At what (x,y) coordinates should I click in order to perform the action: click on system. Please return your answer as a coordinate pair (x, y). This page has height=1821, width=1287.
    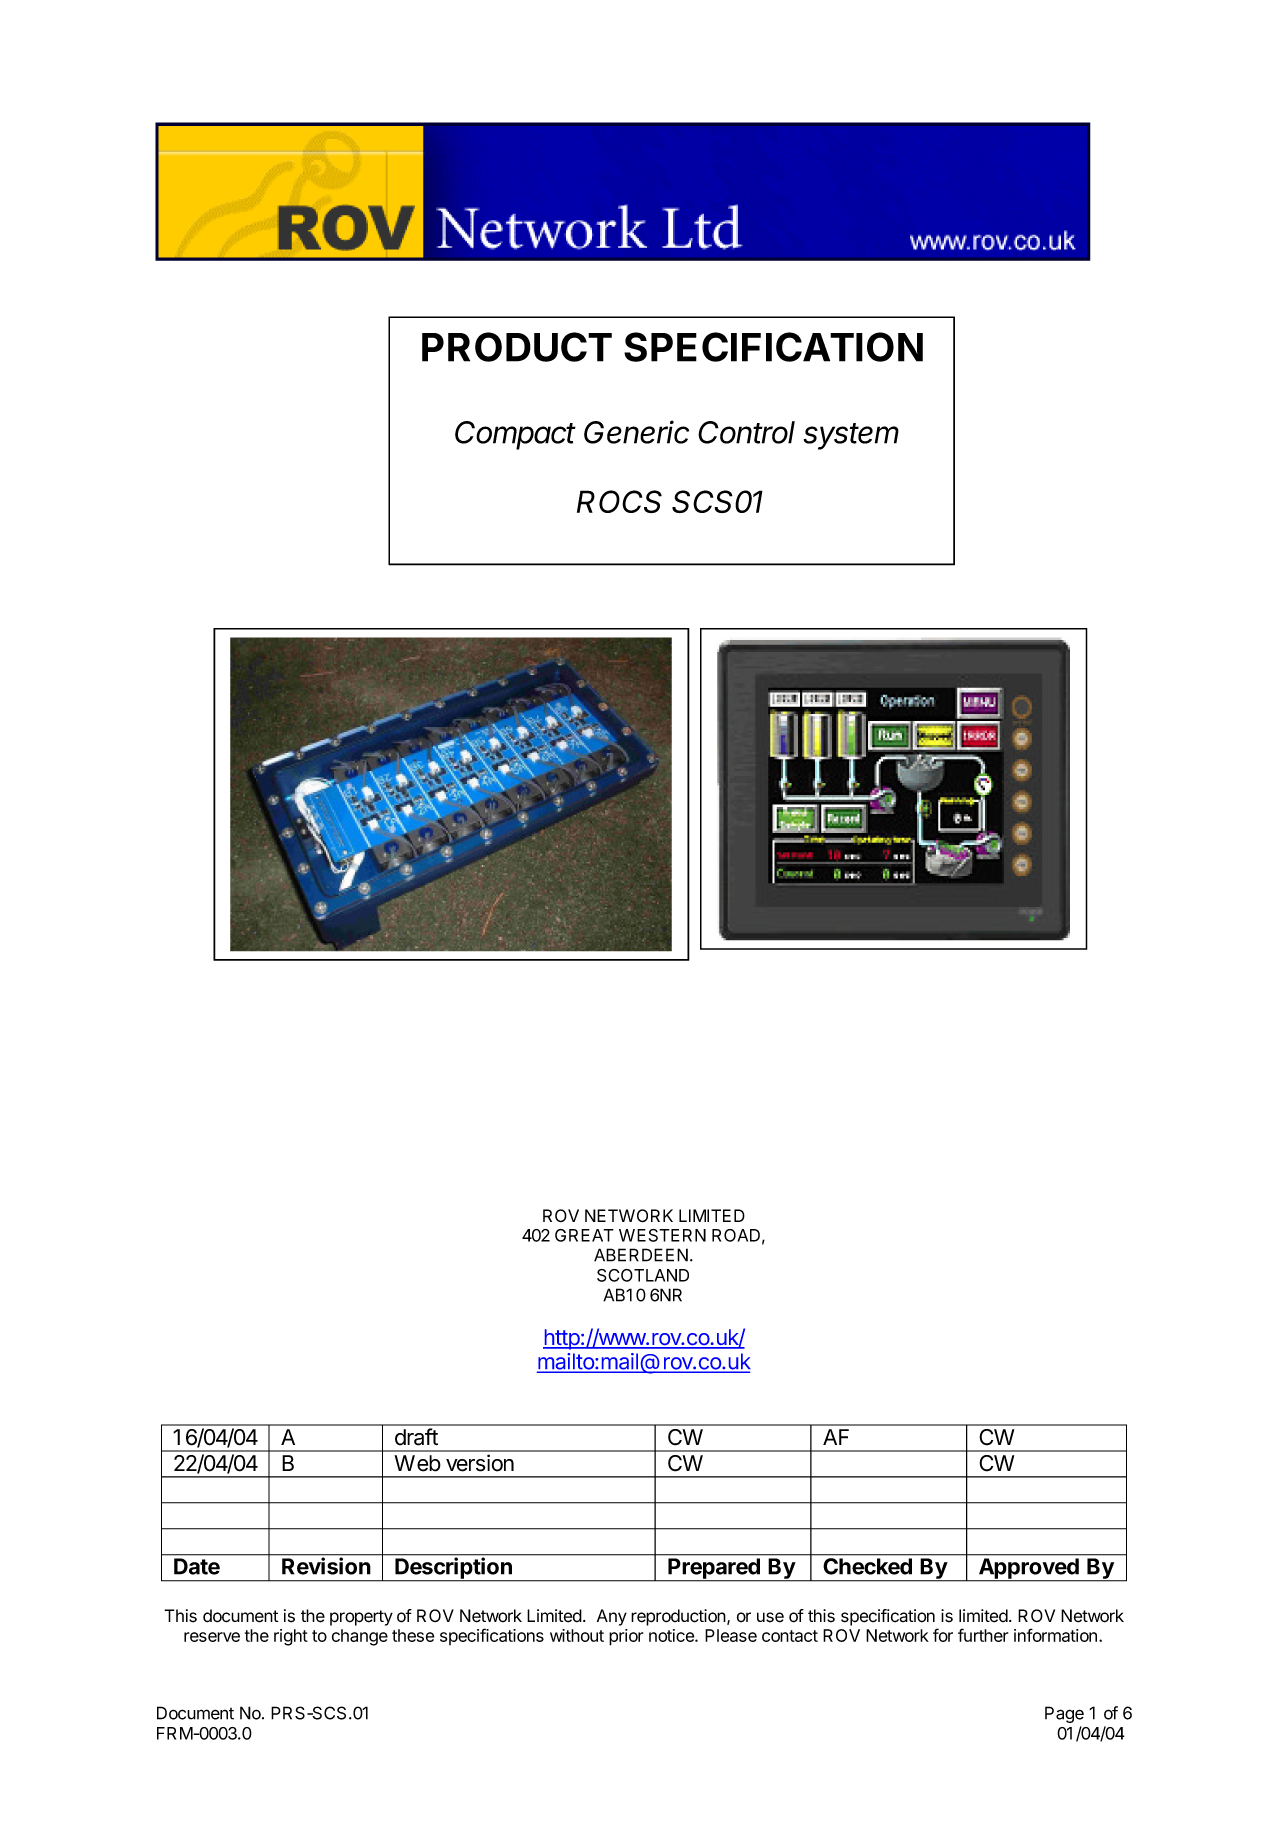
    Looking at the image, I should click on (851, 436).
